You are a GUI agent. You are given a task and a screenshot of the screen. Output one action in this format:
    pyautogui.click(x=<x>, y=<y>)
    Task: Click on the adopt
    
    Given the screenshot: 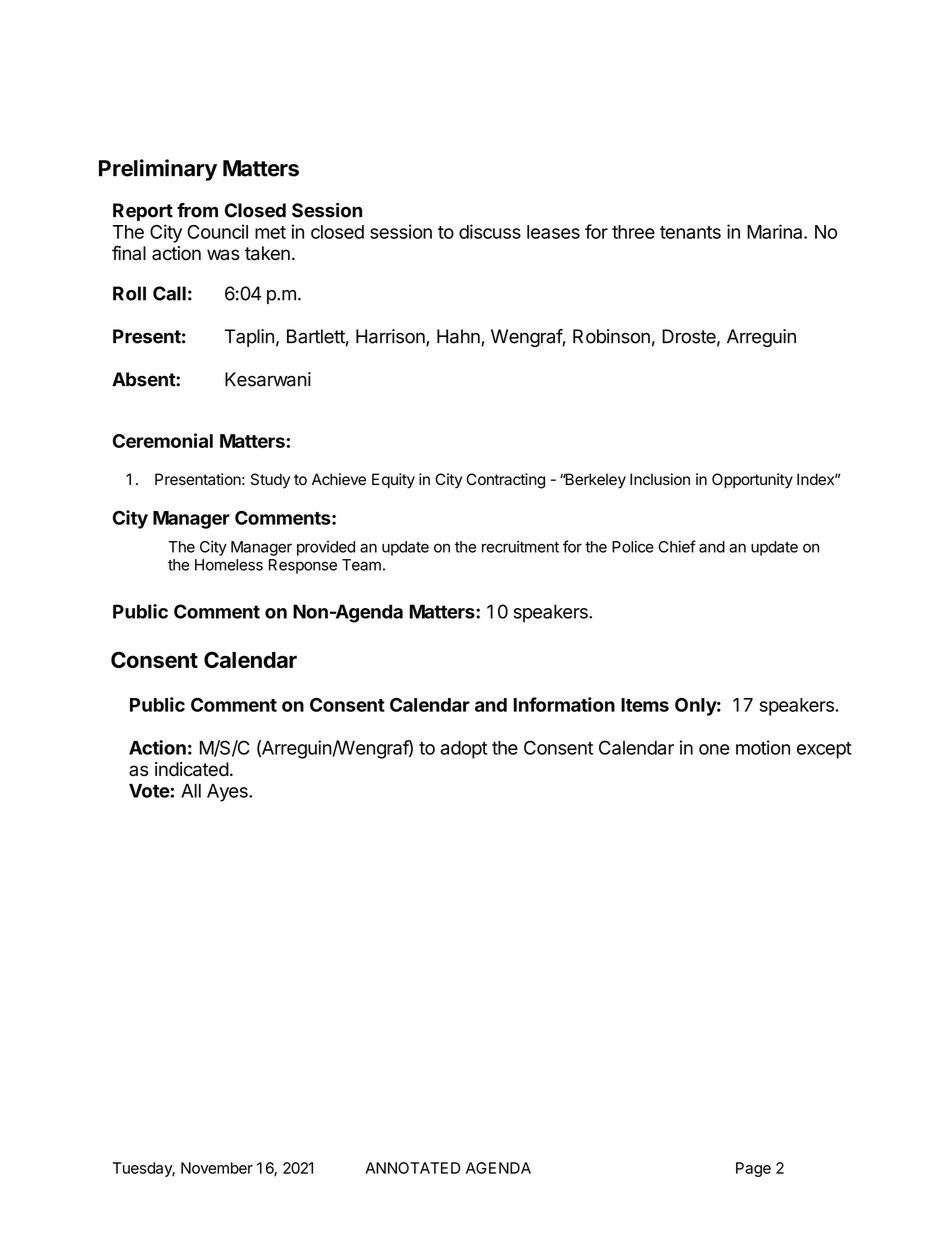 What is the action you would take?
    pyautogui.click(x=464, y=750)
